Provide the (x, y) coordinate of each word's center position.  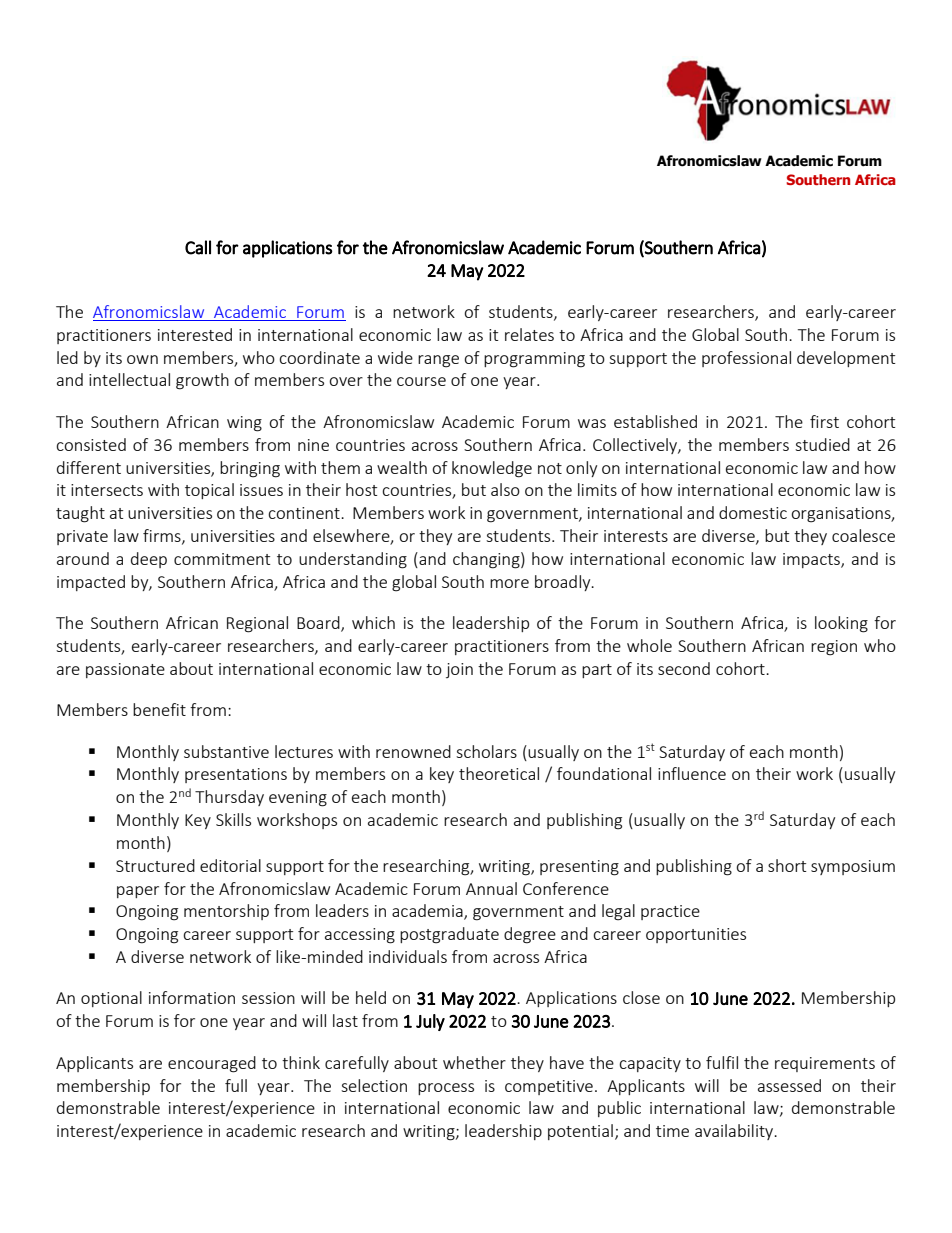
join (459, 670)
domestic (753, 512)
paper (138, 892)
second (684, 668)
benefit (159, 709)
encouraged (212, 1064)
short (787, 865)
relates (529, 334)
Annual (491, 888)
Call (198, 247)
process (446, 1089)
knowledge (492, 469)
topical (209, 491)
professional (746, 359)
